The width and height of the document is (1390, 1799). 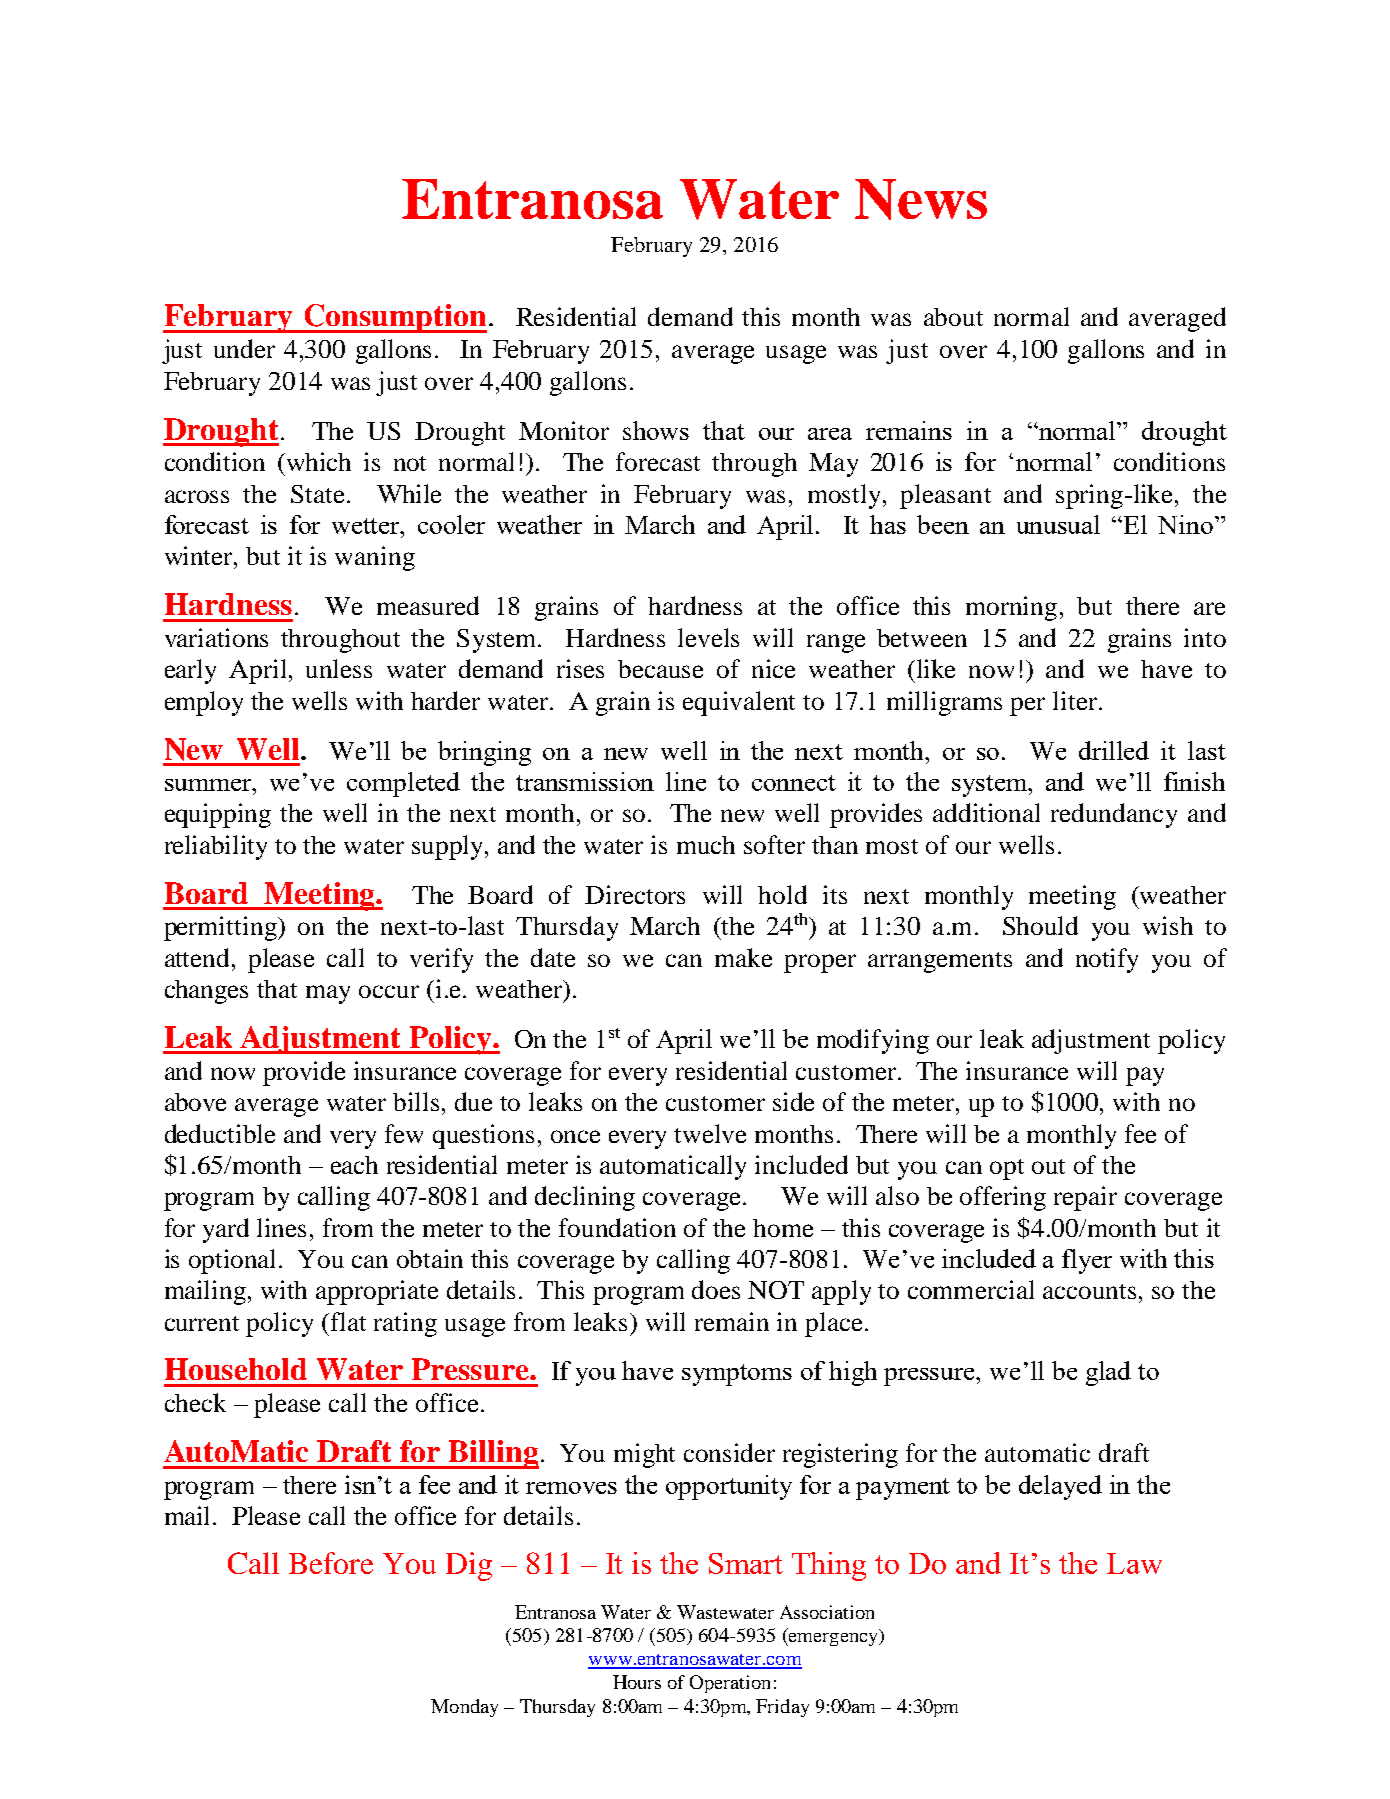 What do you see at coordinates (331, 1563) in the document?
I see `Before` at bounding box center [331, 1563].
